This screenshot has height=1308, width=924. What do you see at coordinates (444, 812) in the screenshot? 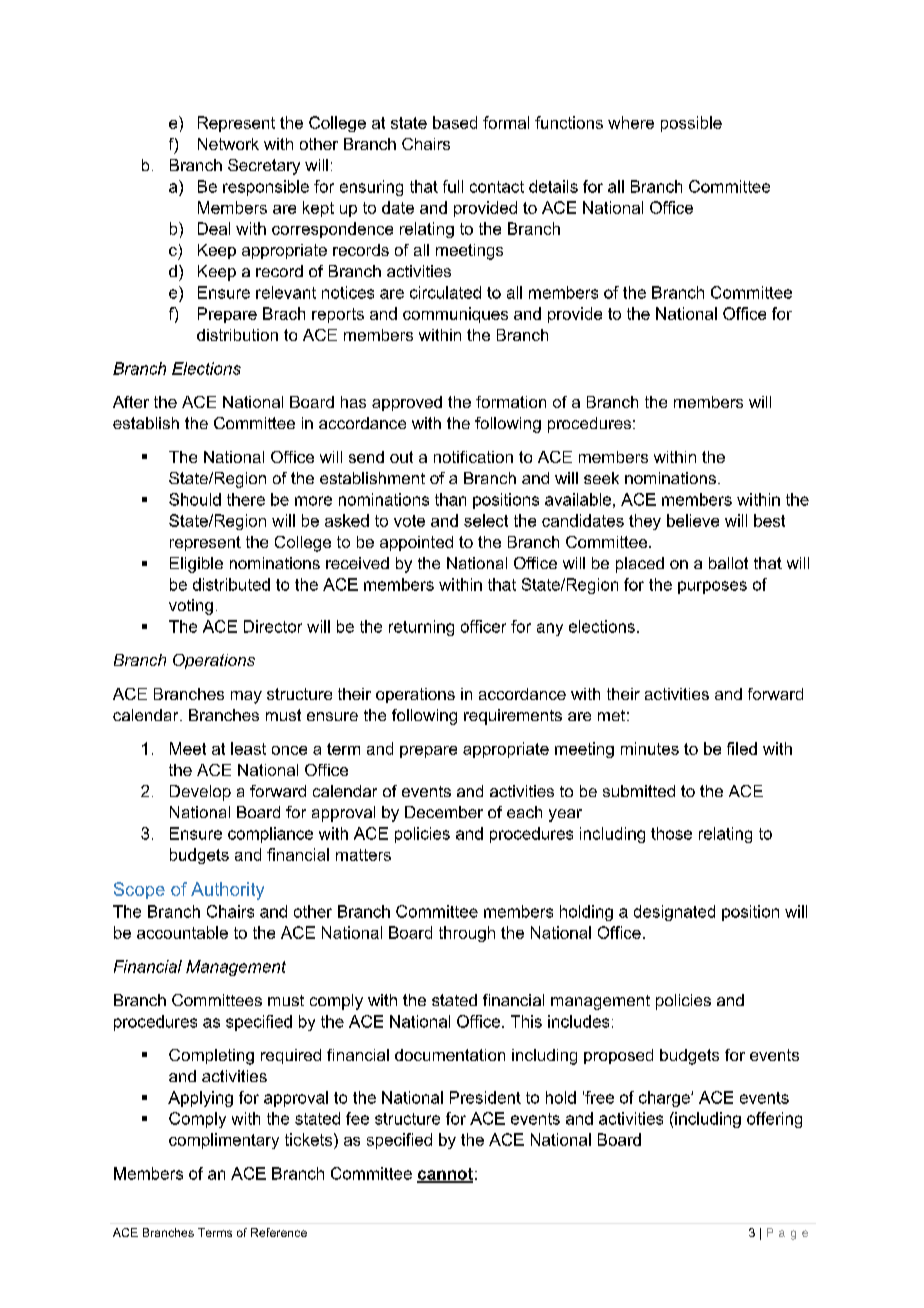
I see `December` at bounding box center [444, 812].
